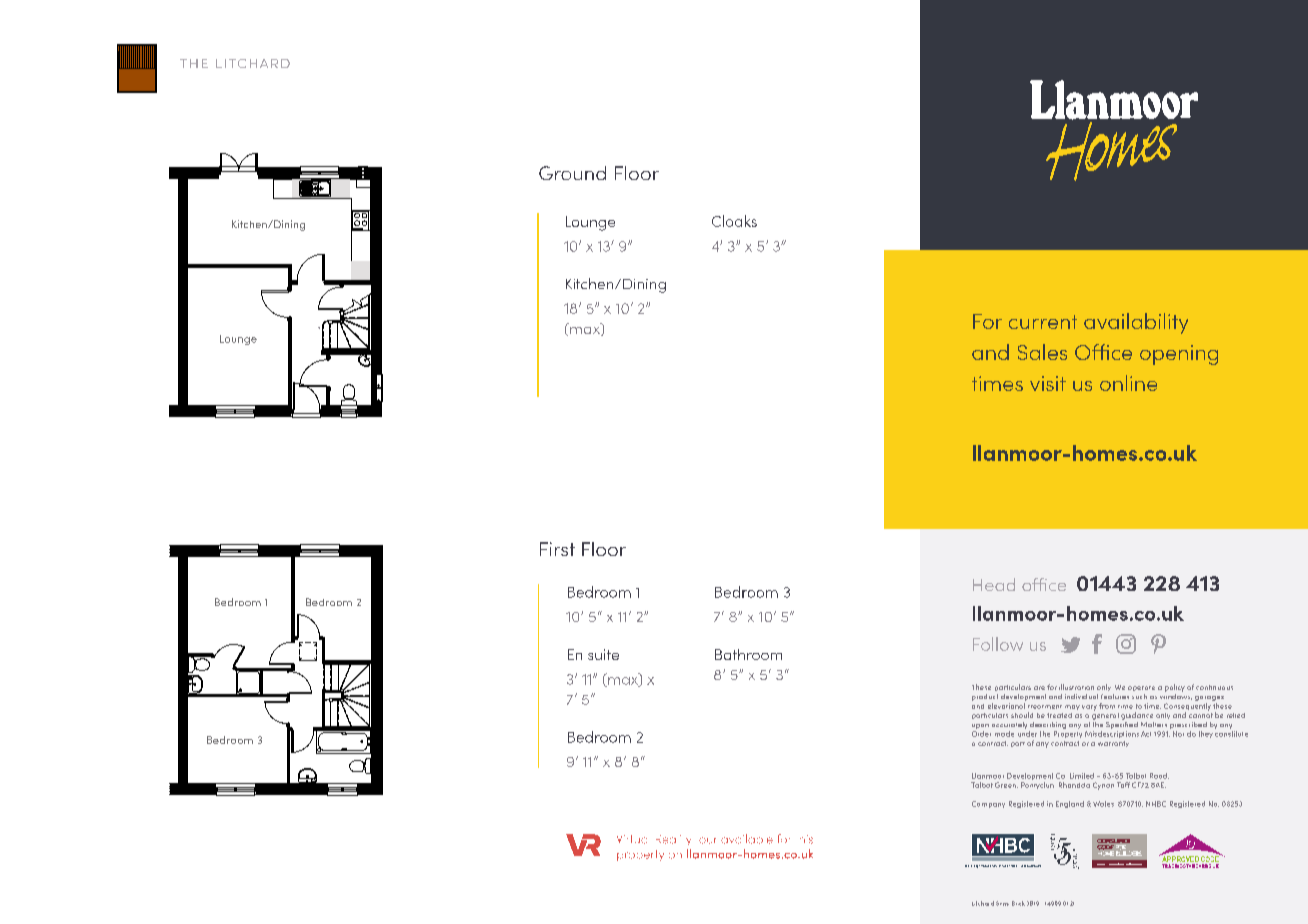 The height and width of the image is (924, 1308). Describe the element at coordinates (1136, 323) in the image. I see `availability` at that location.
